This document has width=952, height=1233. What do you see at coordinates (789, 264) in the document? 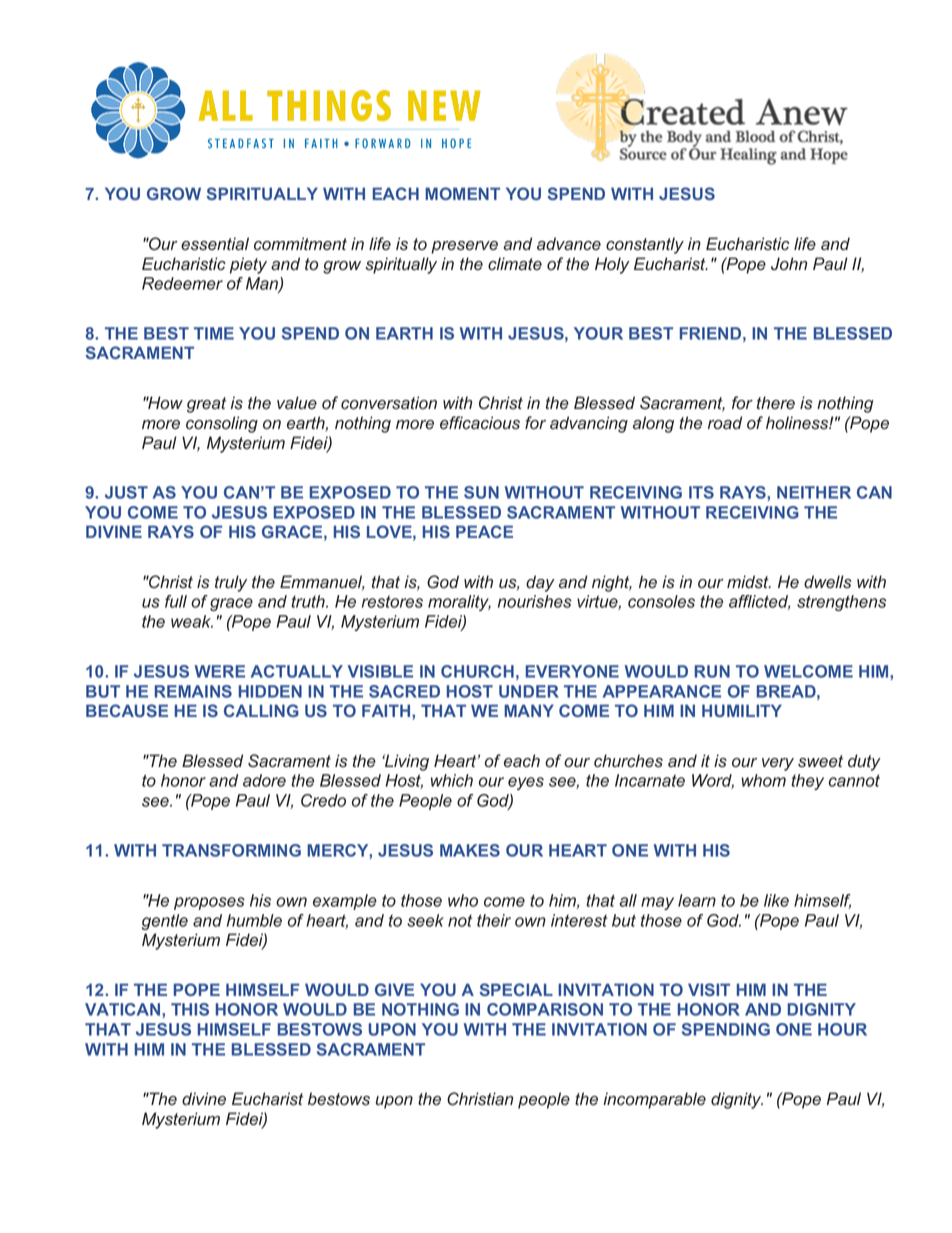
I see `John` at bounding box center [789, 264].
